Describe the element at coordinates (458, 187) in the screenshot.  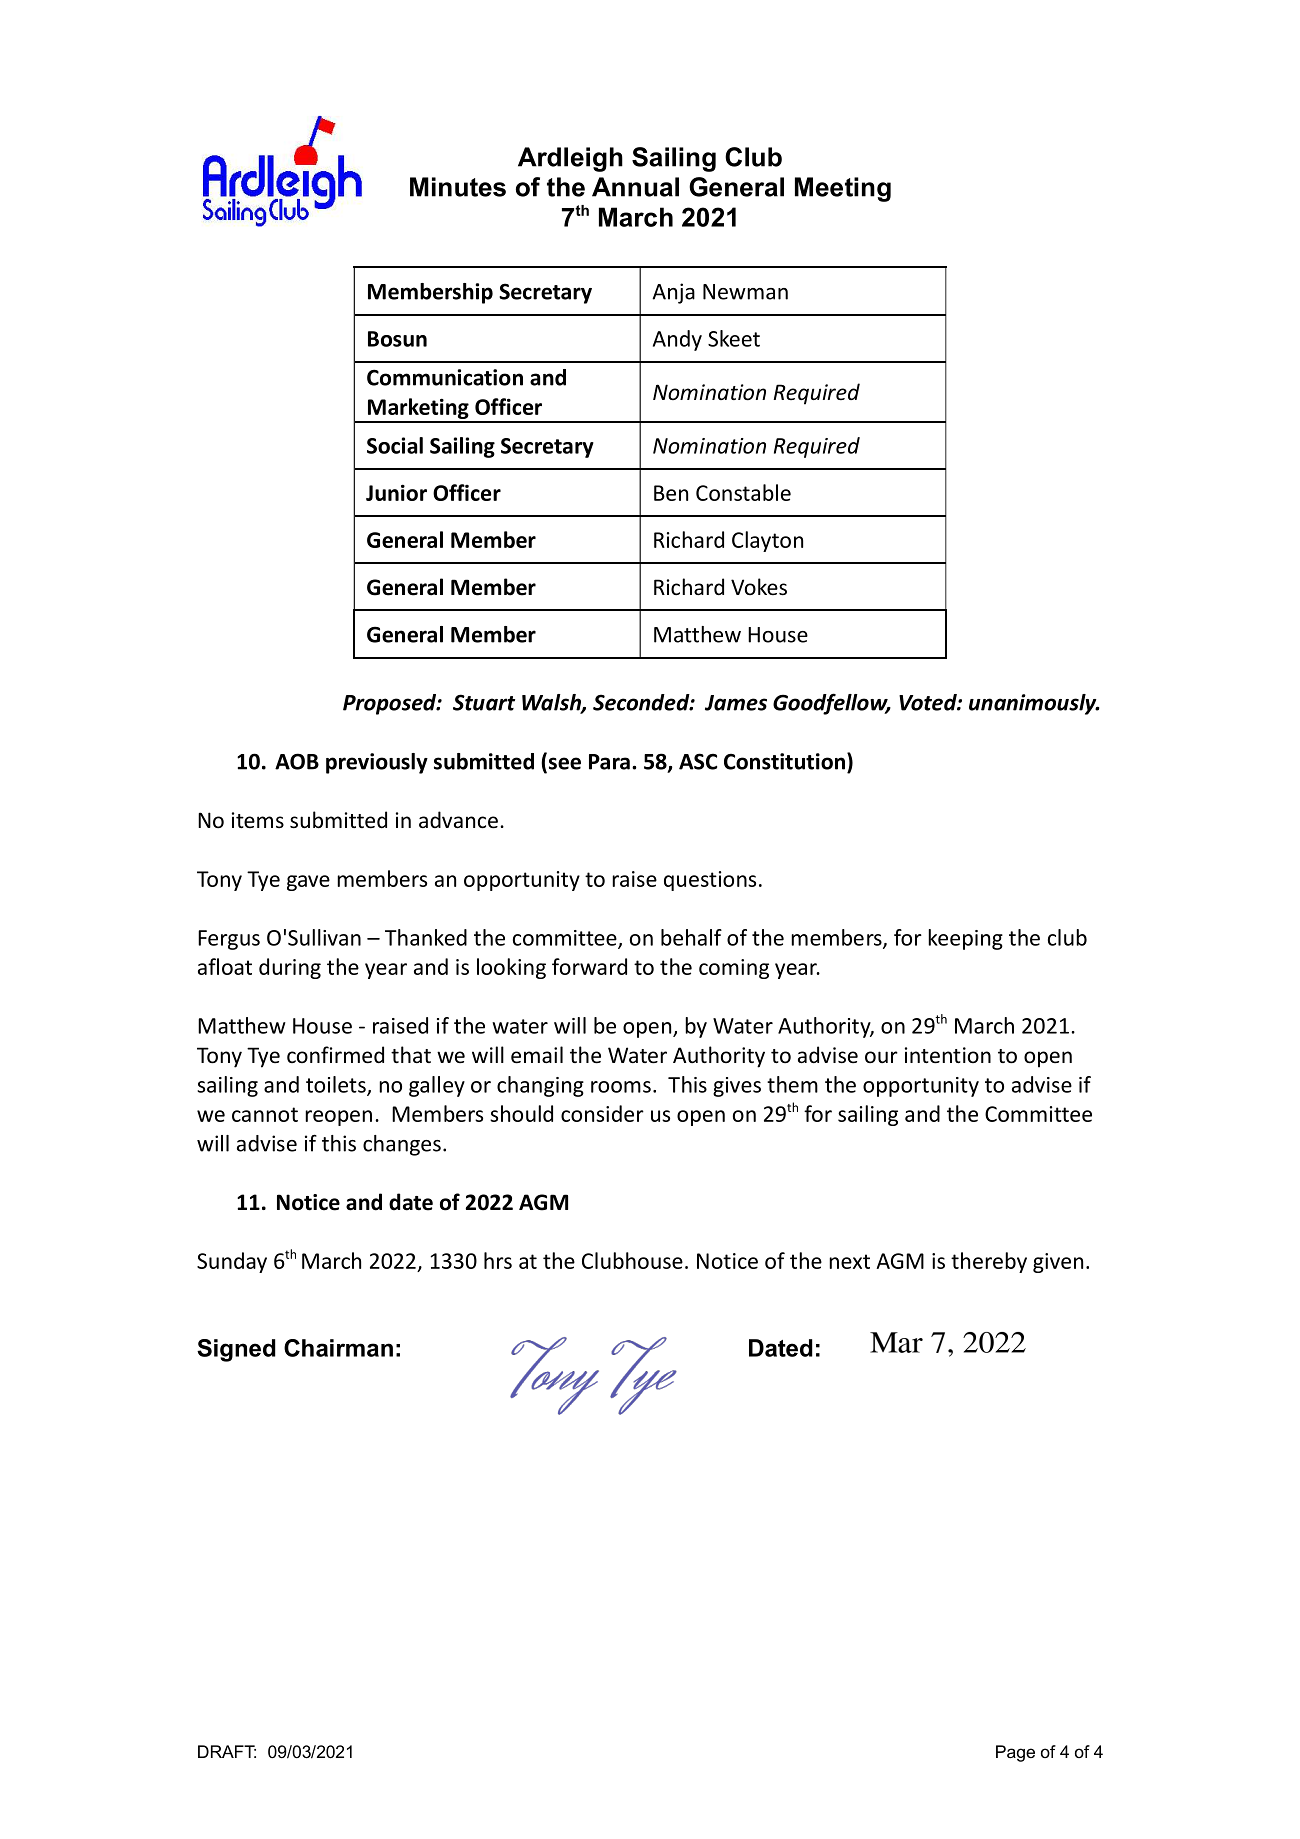
I see `Minutes` at that location.
